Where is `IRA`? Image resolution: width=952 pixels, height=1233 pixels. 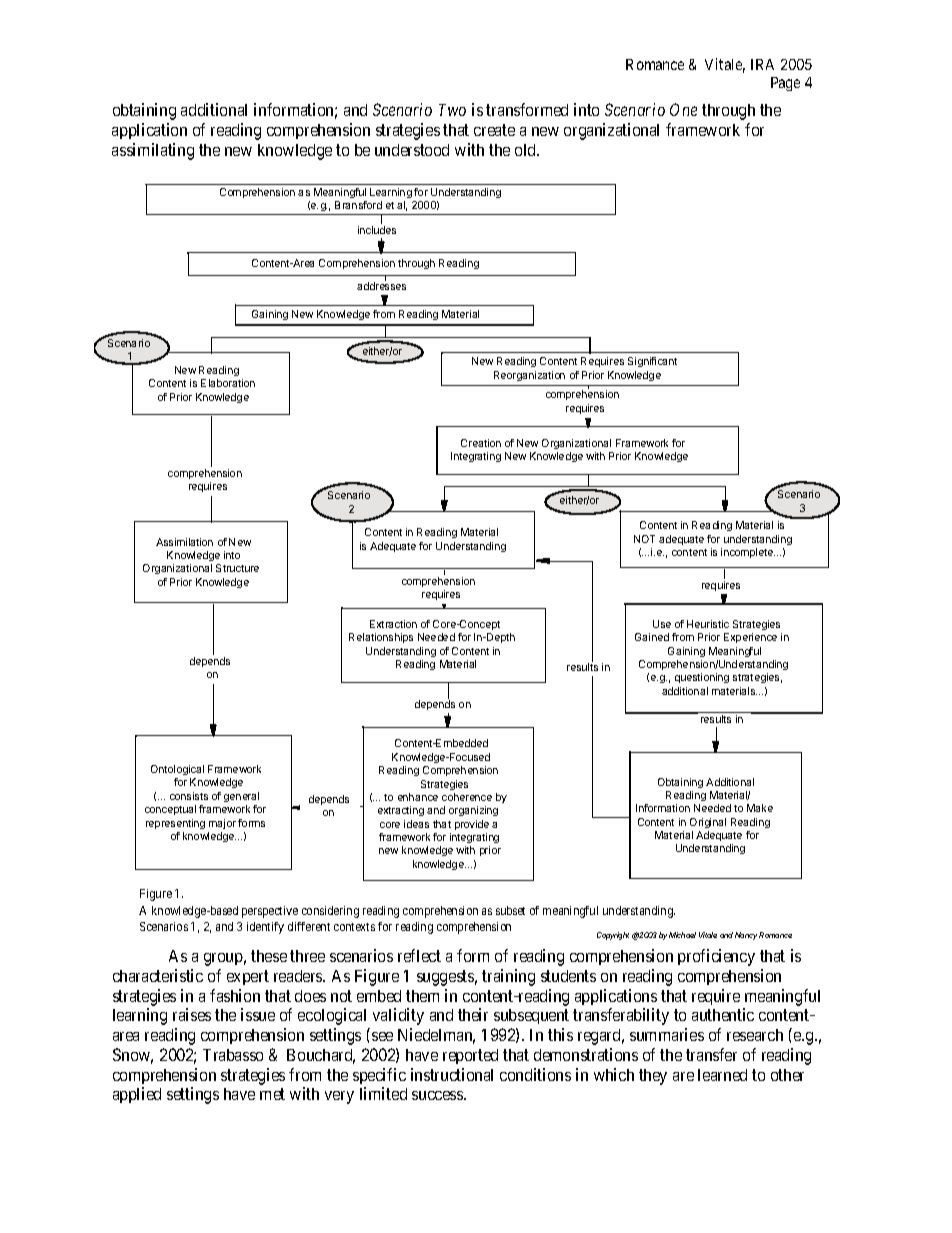 IRA is located at coordinates (762, 64).
